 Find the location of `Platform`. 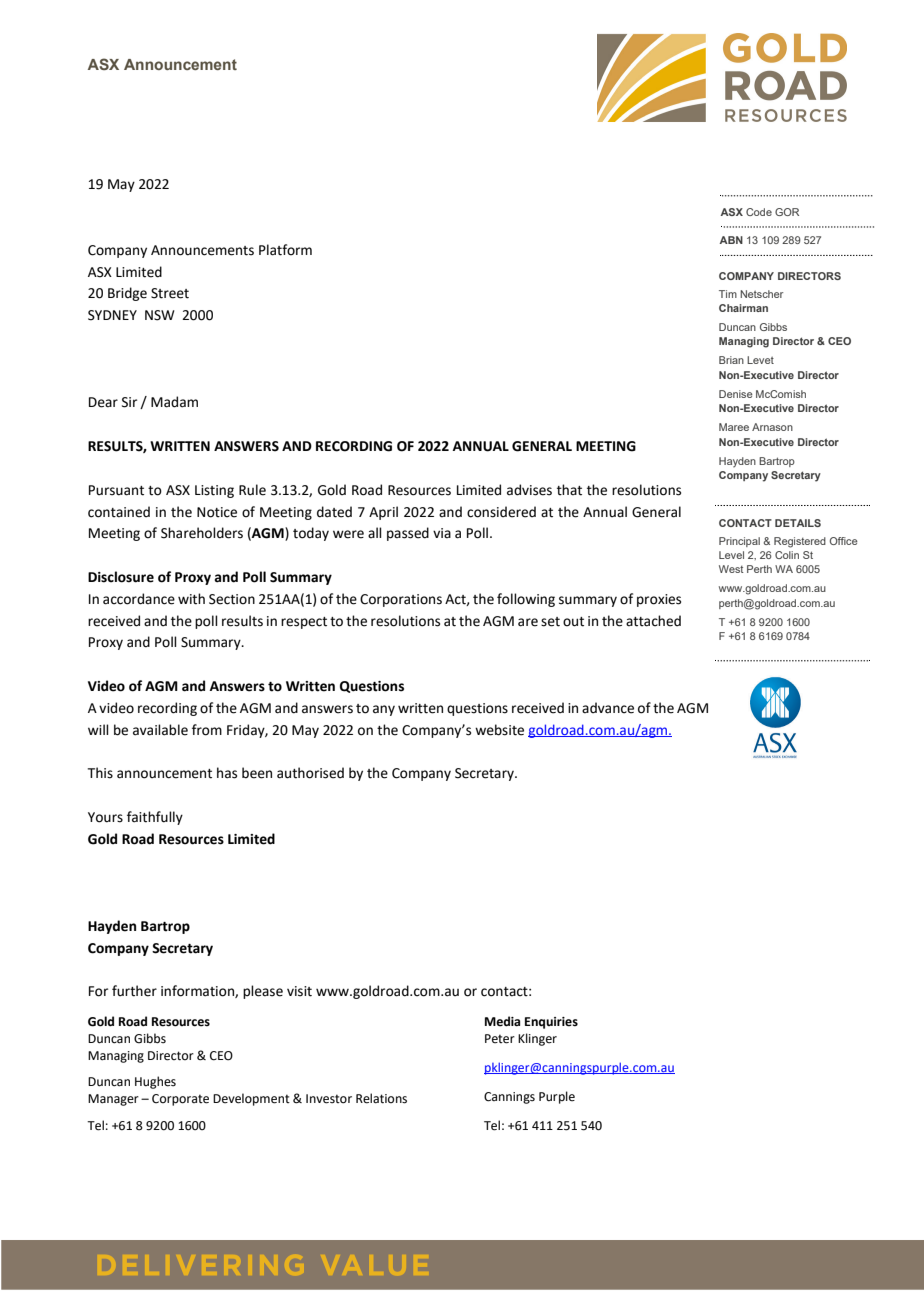

Platform is located at coordinates (285, 250).
